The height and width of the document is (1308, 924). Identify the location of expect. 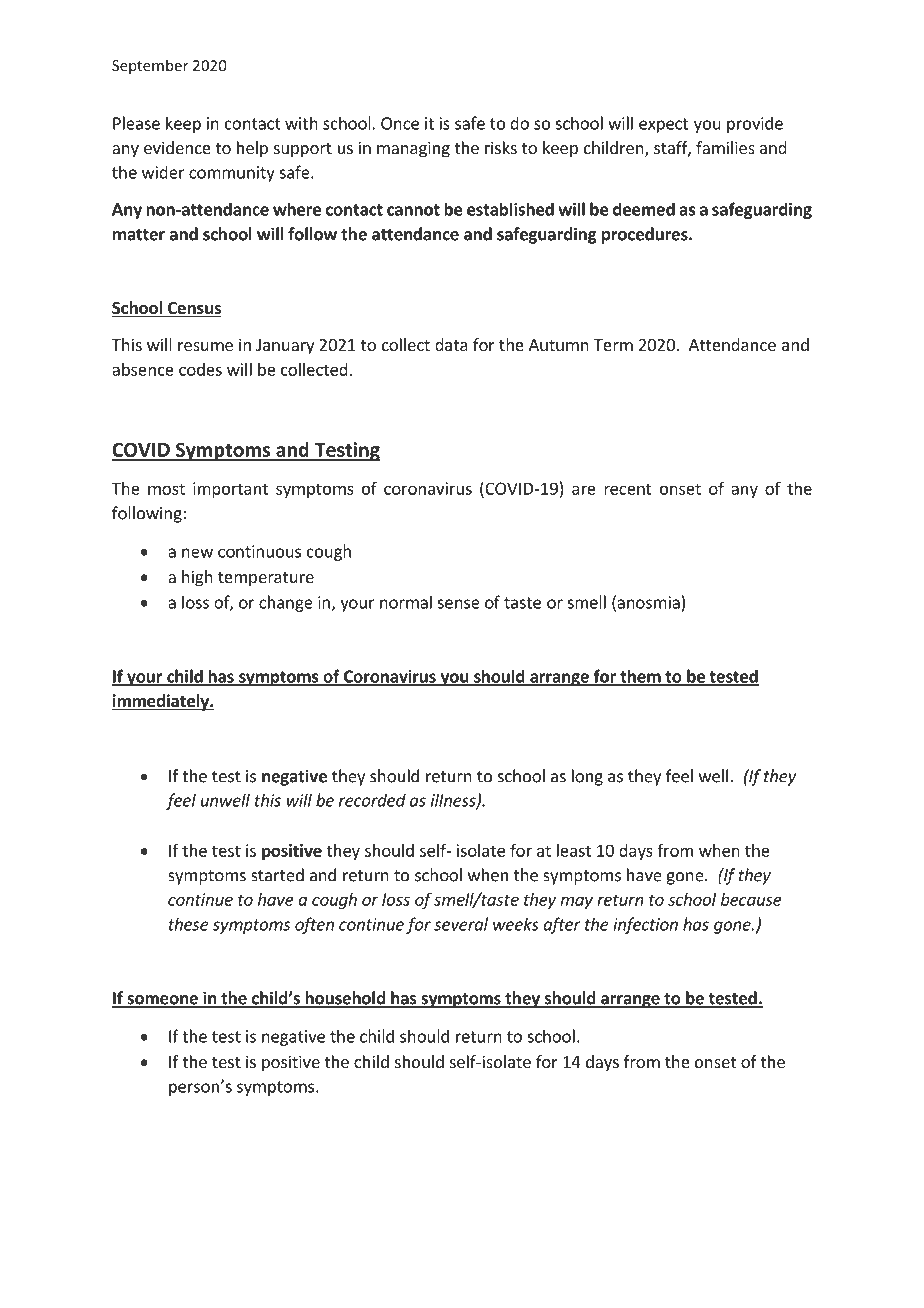
(663, 125).
